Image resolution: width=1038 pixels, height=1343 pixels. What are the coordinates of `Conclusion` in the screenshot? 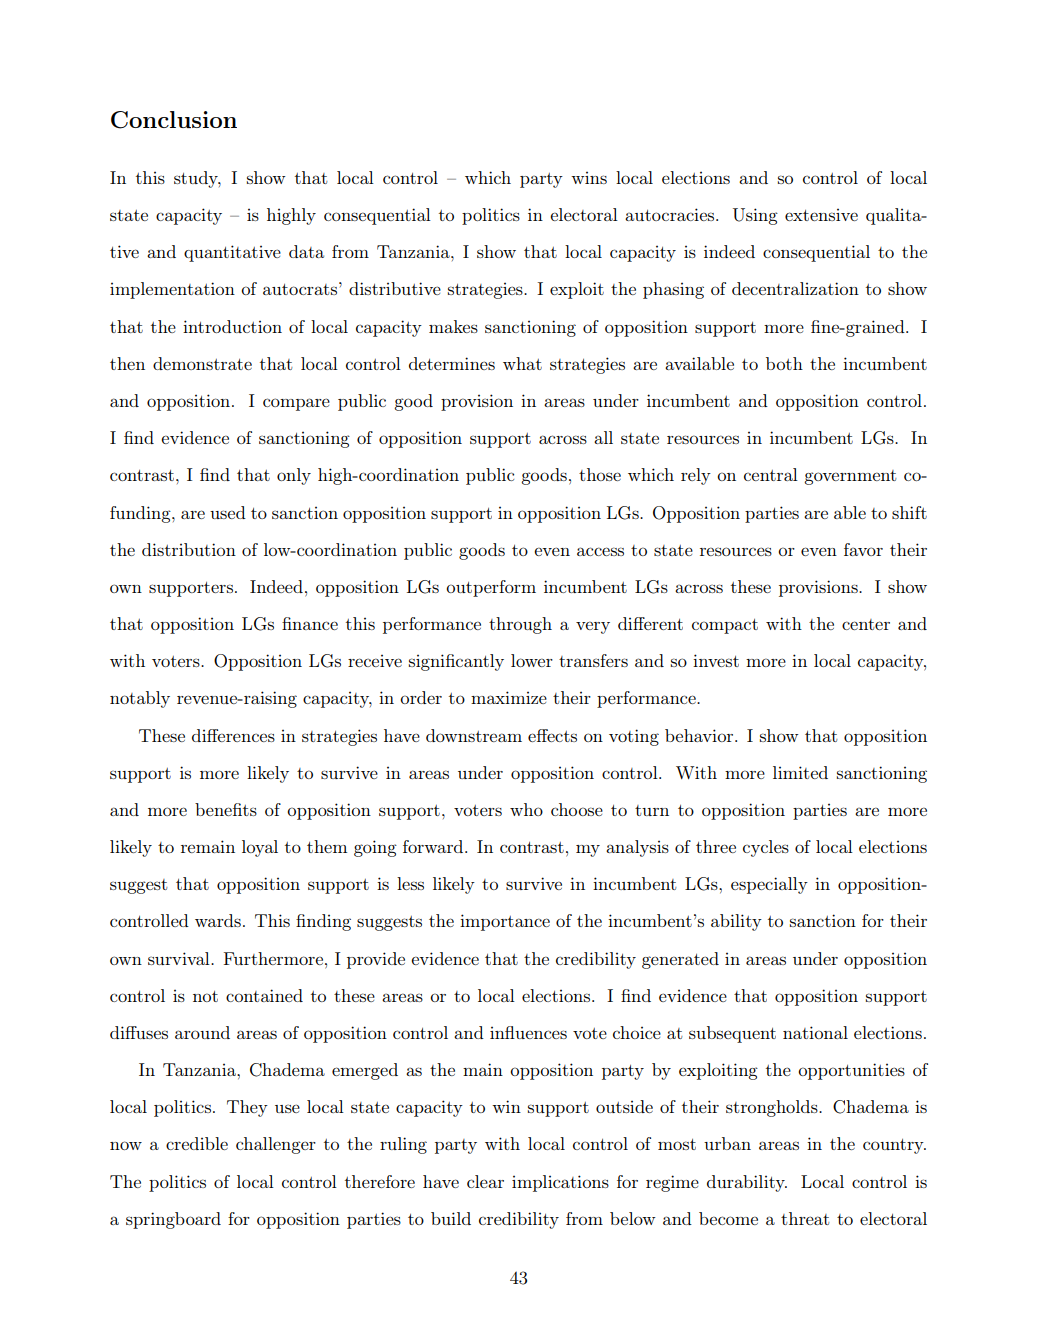 It's located at (174, 120).
